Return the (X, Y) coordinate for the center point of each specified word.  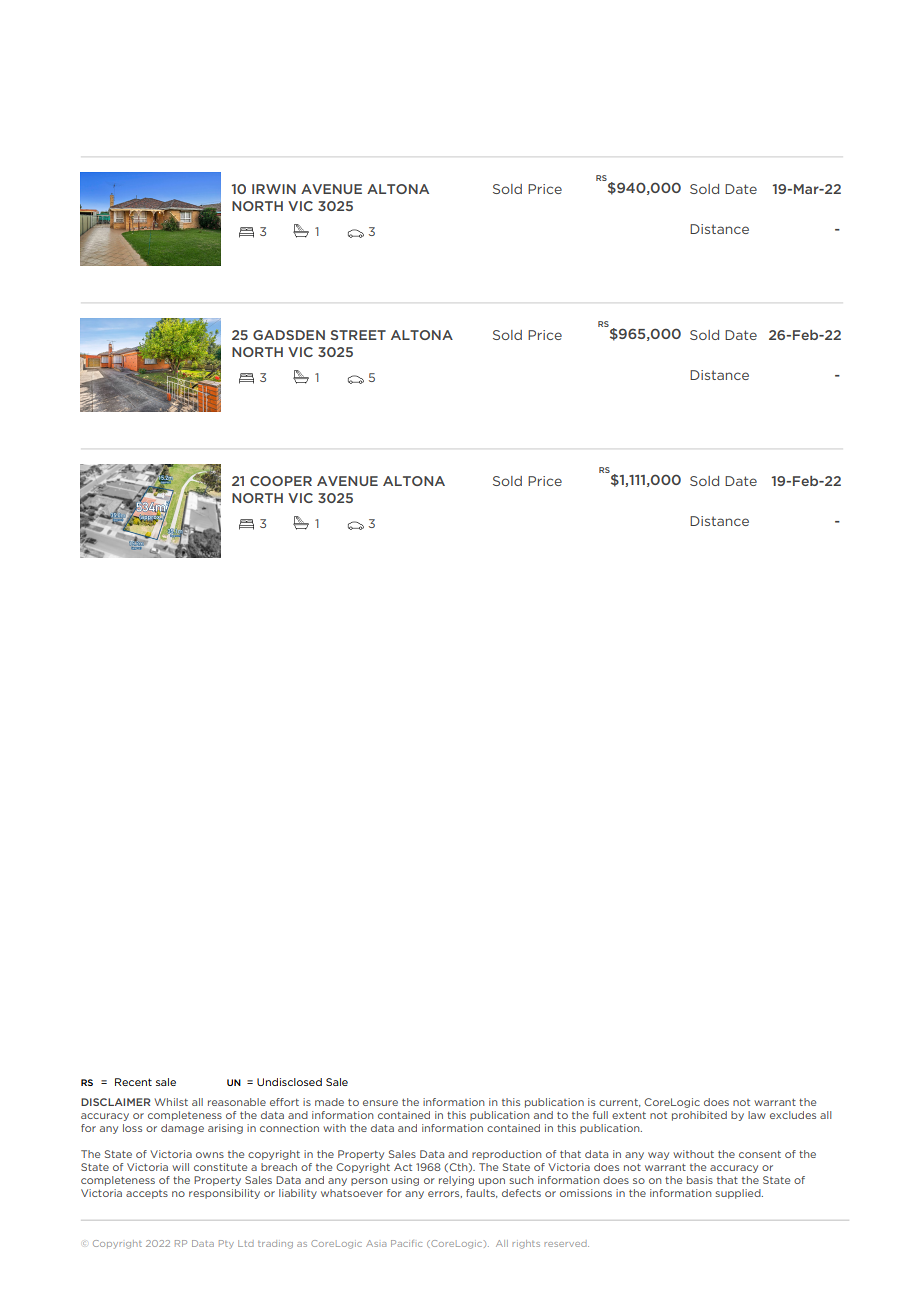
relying (456, 1181)
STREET (358, 335)
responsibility (224, 1194)
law (757, 1115)
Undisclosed (289, 1082)
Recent (133, 1082)
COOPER (281, 481)
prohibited (699, 1116)
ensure (380, 1103)
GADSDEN (289, 335)
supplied (739, 1194)
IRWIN (274, 189)
